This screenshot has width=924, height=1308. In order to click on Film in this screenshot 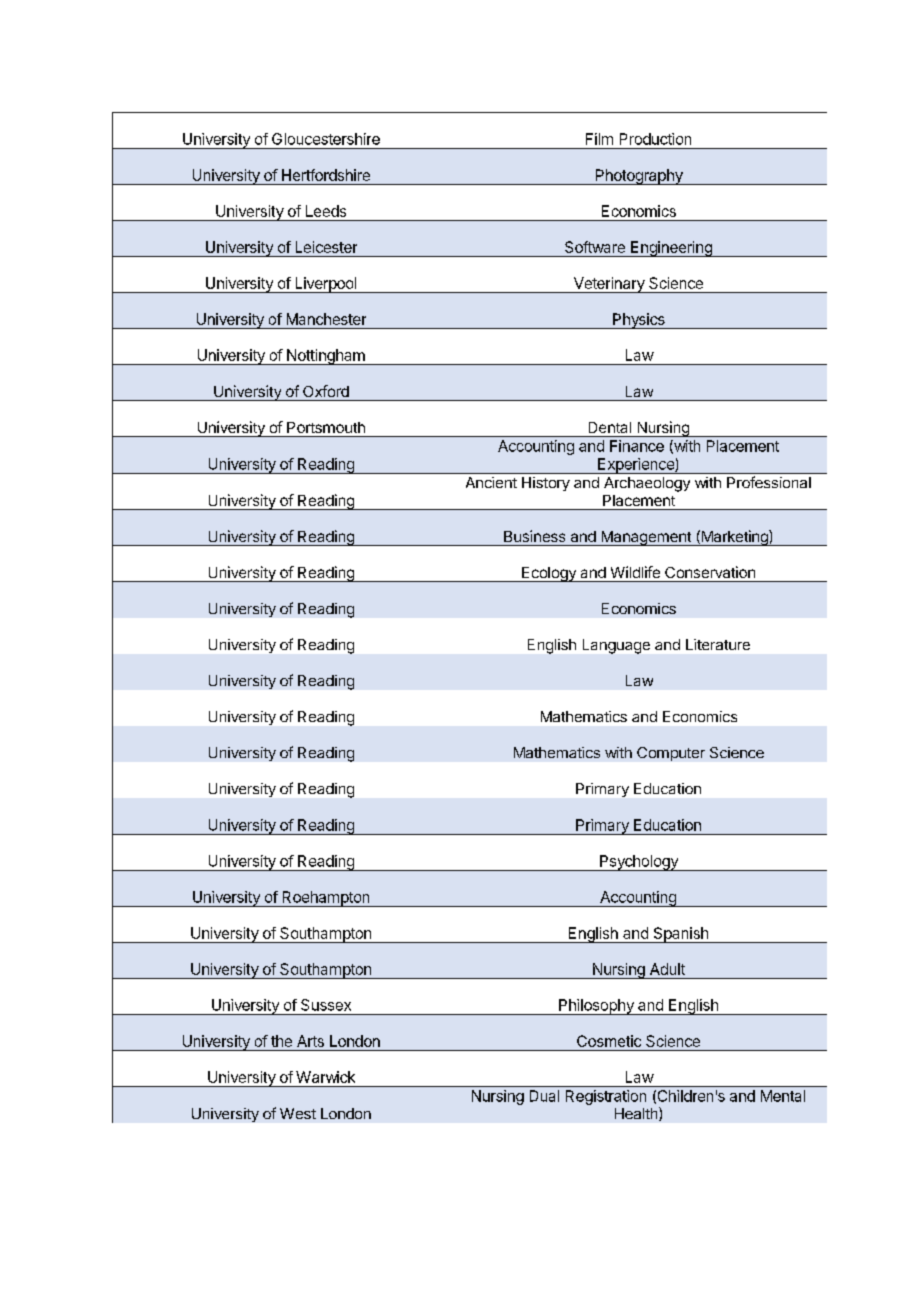, I will do `click(599, 139)`.
